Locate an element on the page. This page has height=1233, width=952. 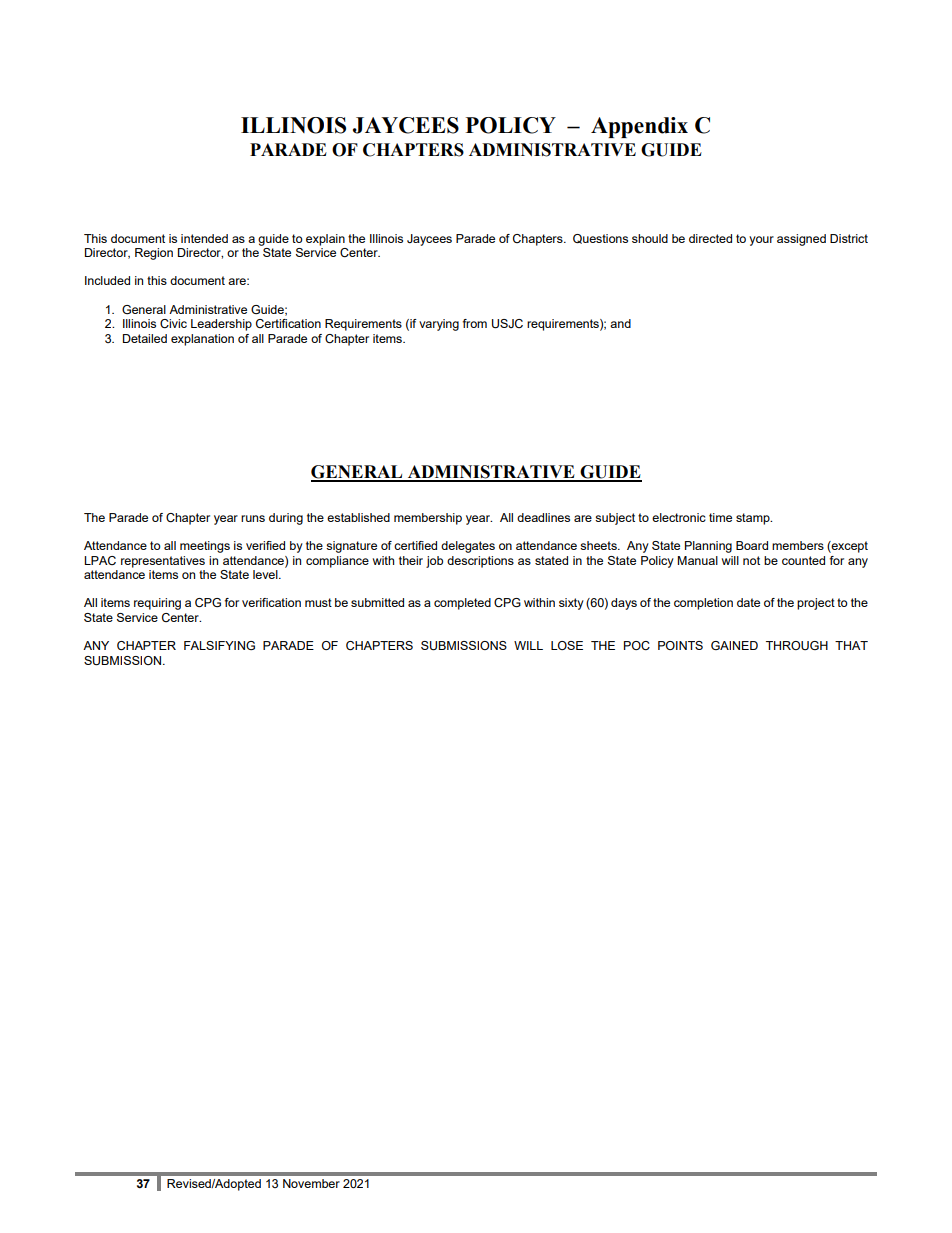
GAINED is located at coordinates (734, 645).
